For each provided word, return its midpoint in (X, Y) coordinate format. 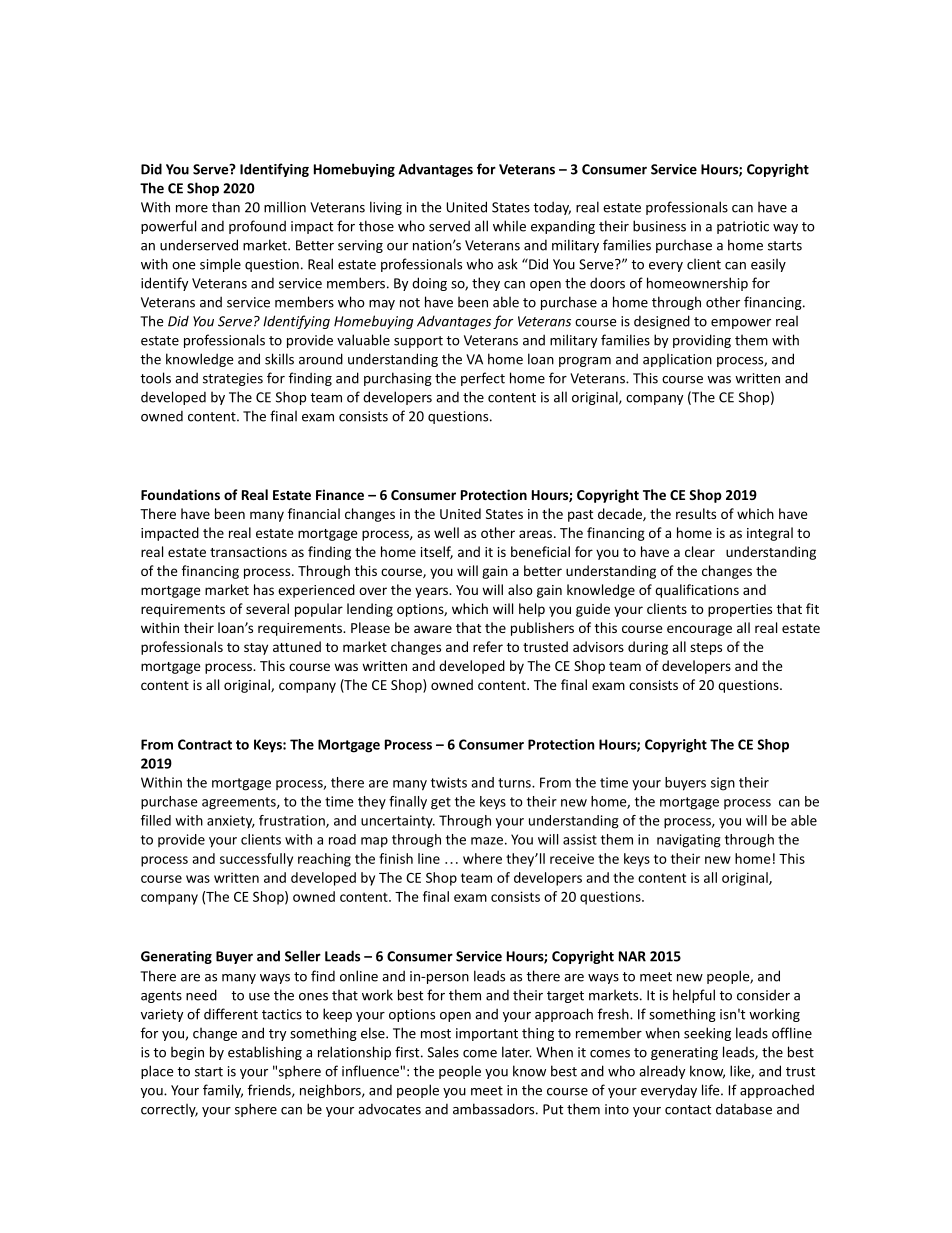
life (712, 1090)
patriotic (743, 227)
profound (257, 227)
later (517, 1052)
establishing (265, 1053)
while (509, 226)
